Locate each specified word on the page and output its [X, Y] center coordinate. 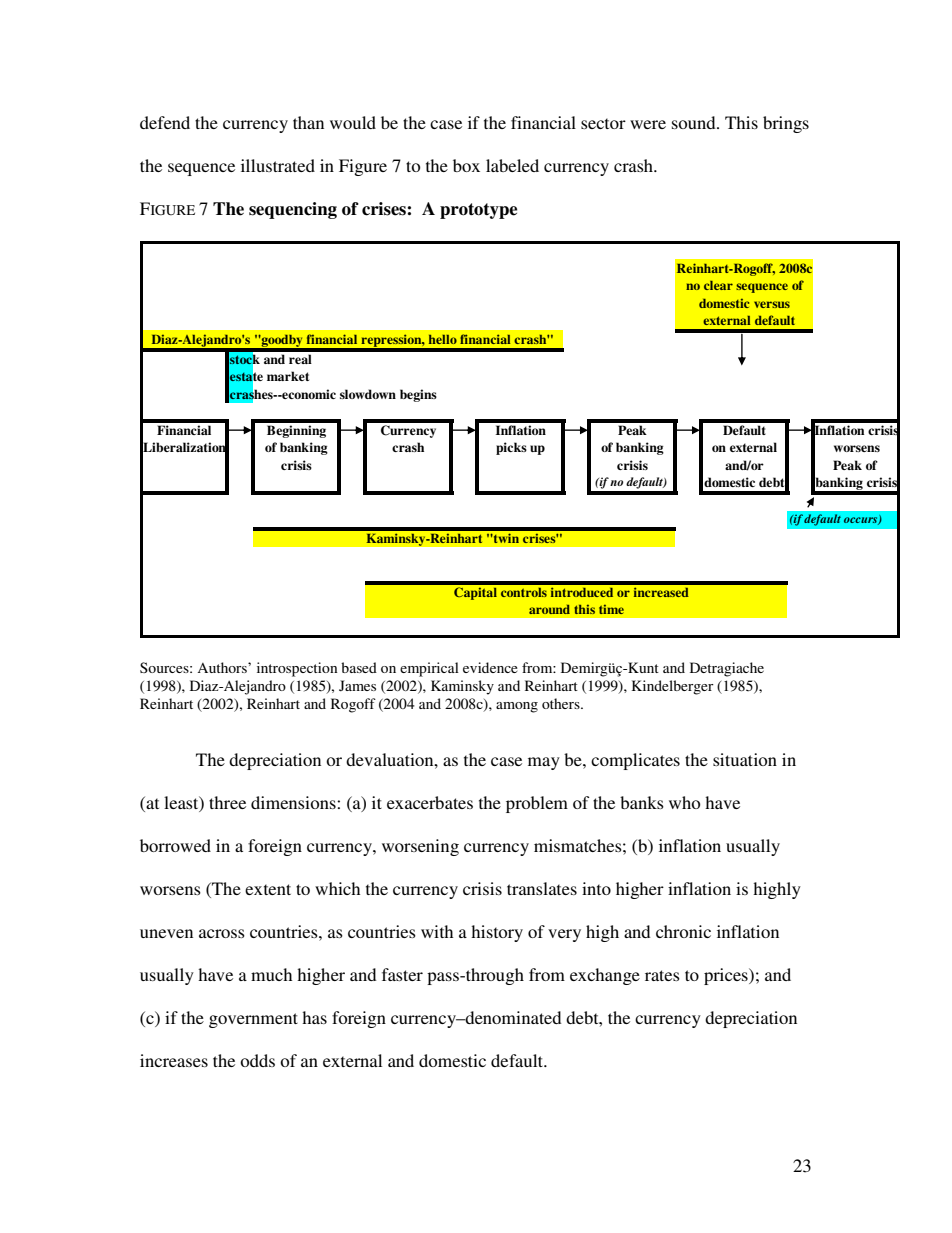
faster [402, 974]
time [611, 609]
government [253, 1020]
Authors [223, 667]
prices [727, 976]
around [549, 609]
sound [695, 122]
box [466, 165]
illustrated [278, 165]
